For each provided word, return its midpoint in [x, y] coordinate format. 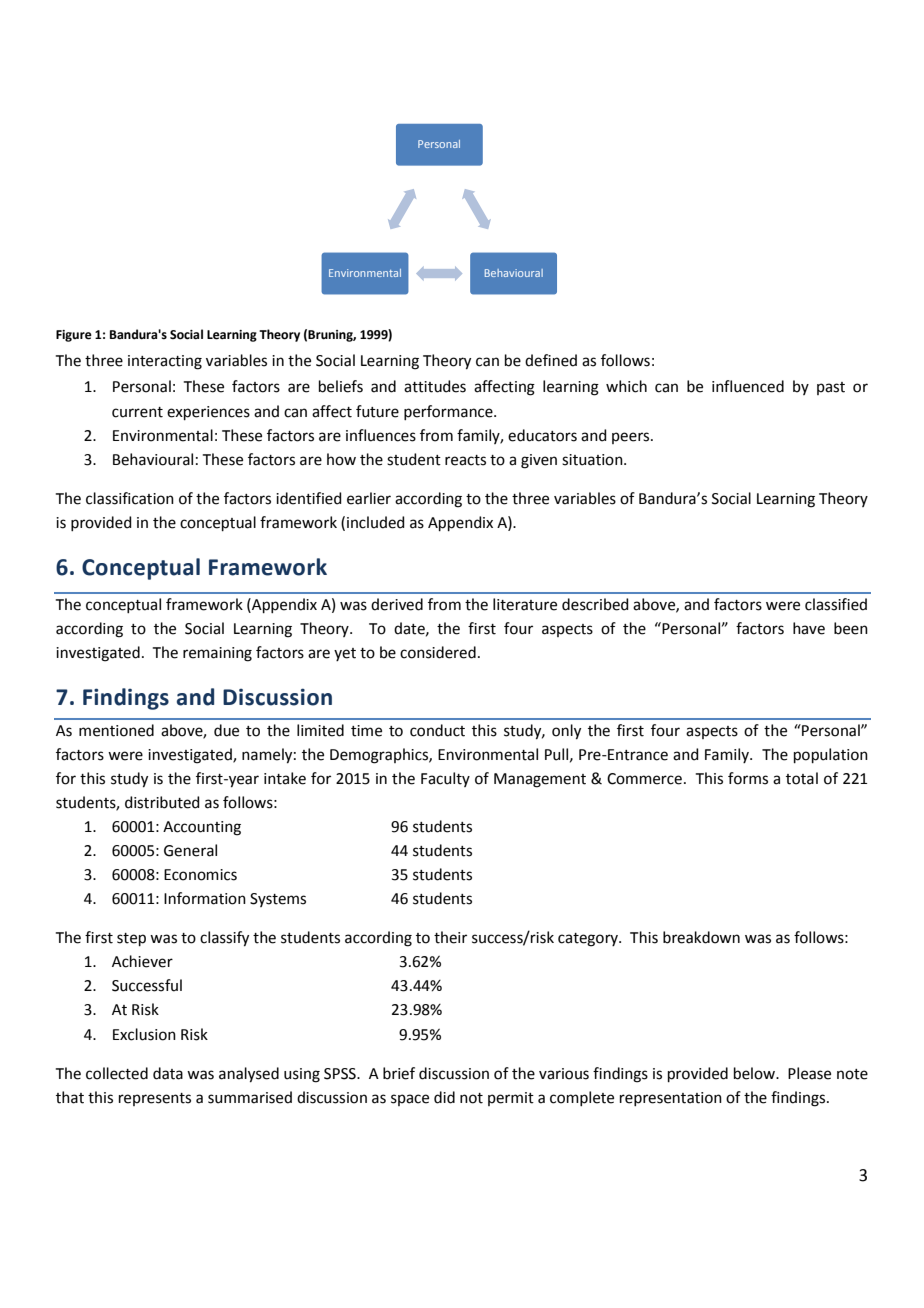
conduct [437, 730]
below [755, 1073]
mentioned [116, 730]
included [376, 522]
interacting [165, 362]
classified [836, 604]
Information [205, 898]
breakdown [701, 937]
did [444, 1097]
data [168, 1073]
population [831, 755]
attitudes [435, 386]
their [450, 937]
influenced [748, 386]
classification [130, 498]
